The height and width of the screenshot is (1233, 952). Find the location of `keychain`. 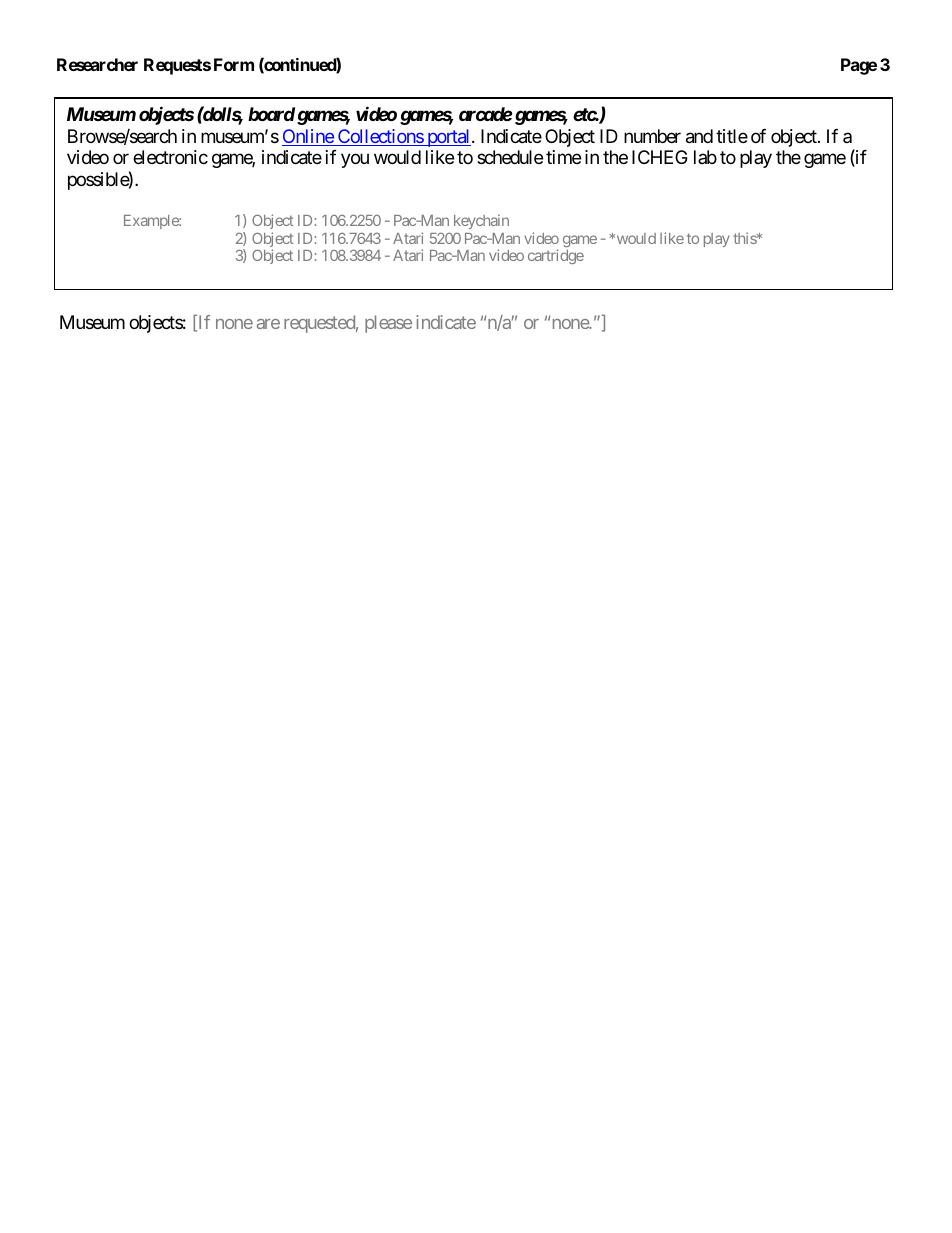

keychain is located at coordinates (481, 221).
